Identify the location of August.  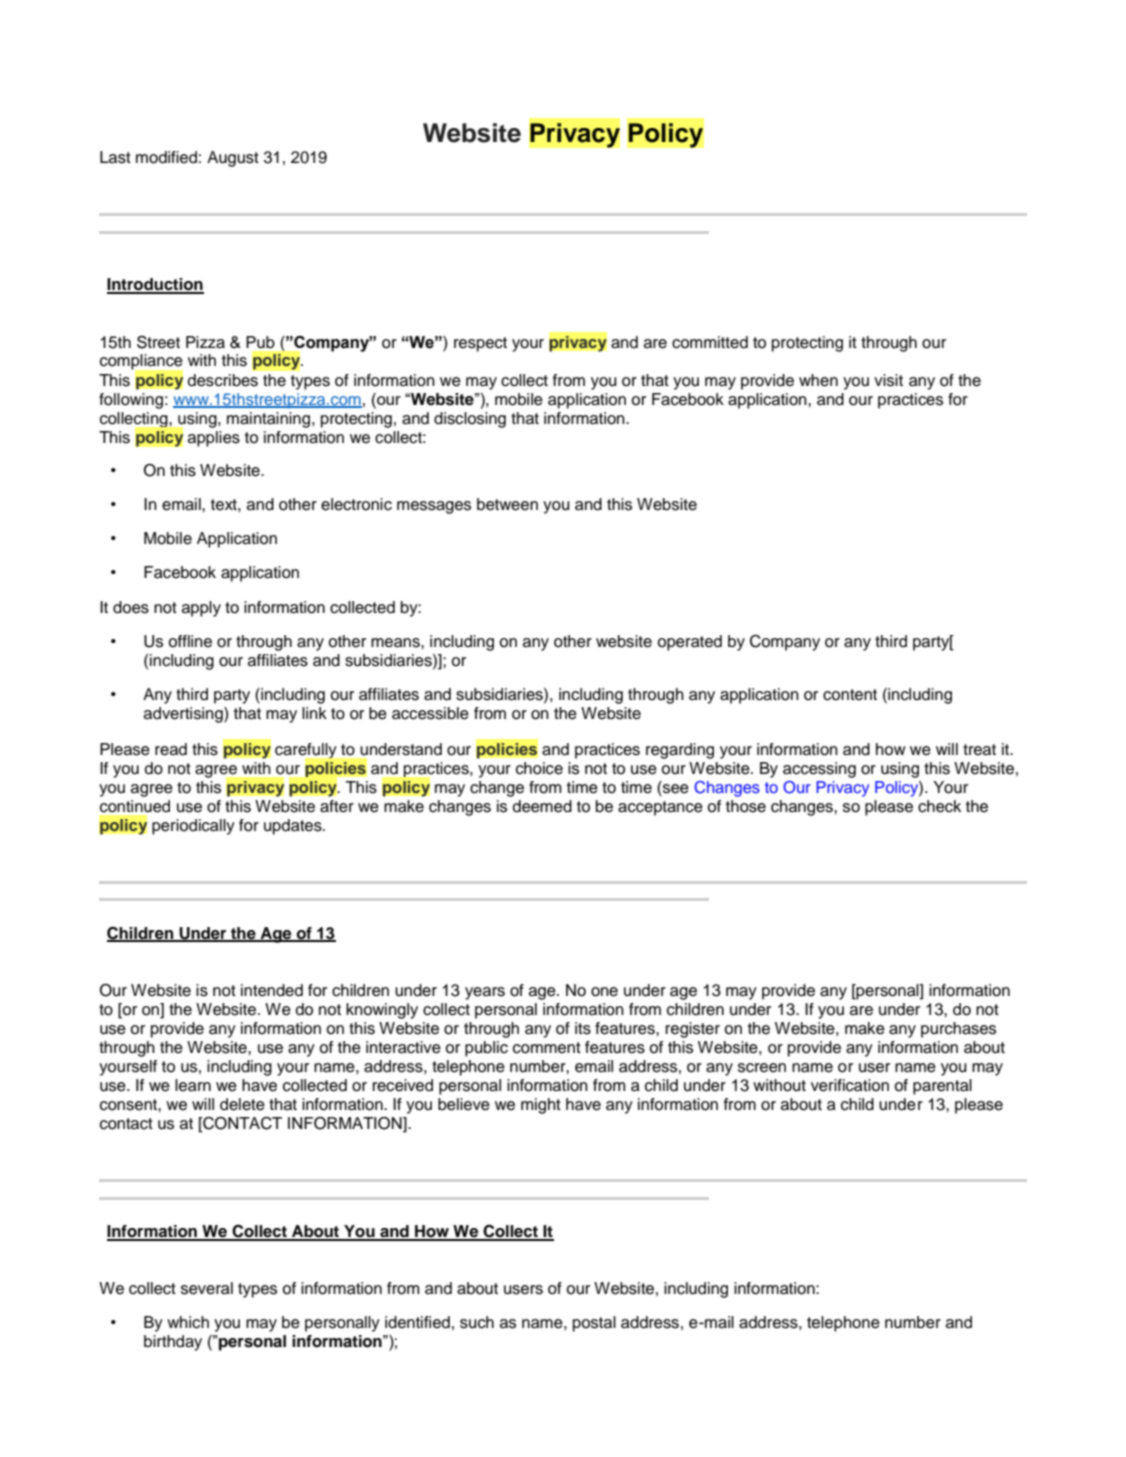
(233, 159).
